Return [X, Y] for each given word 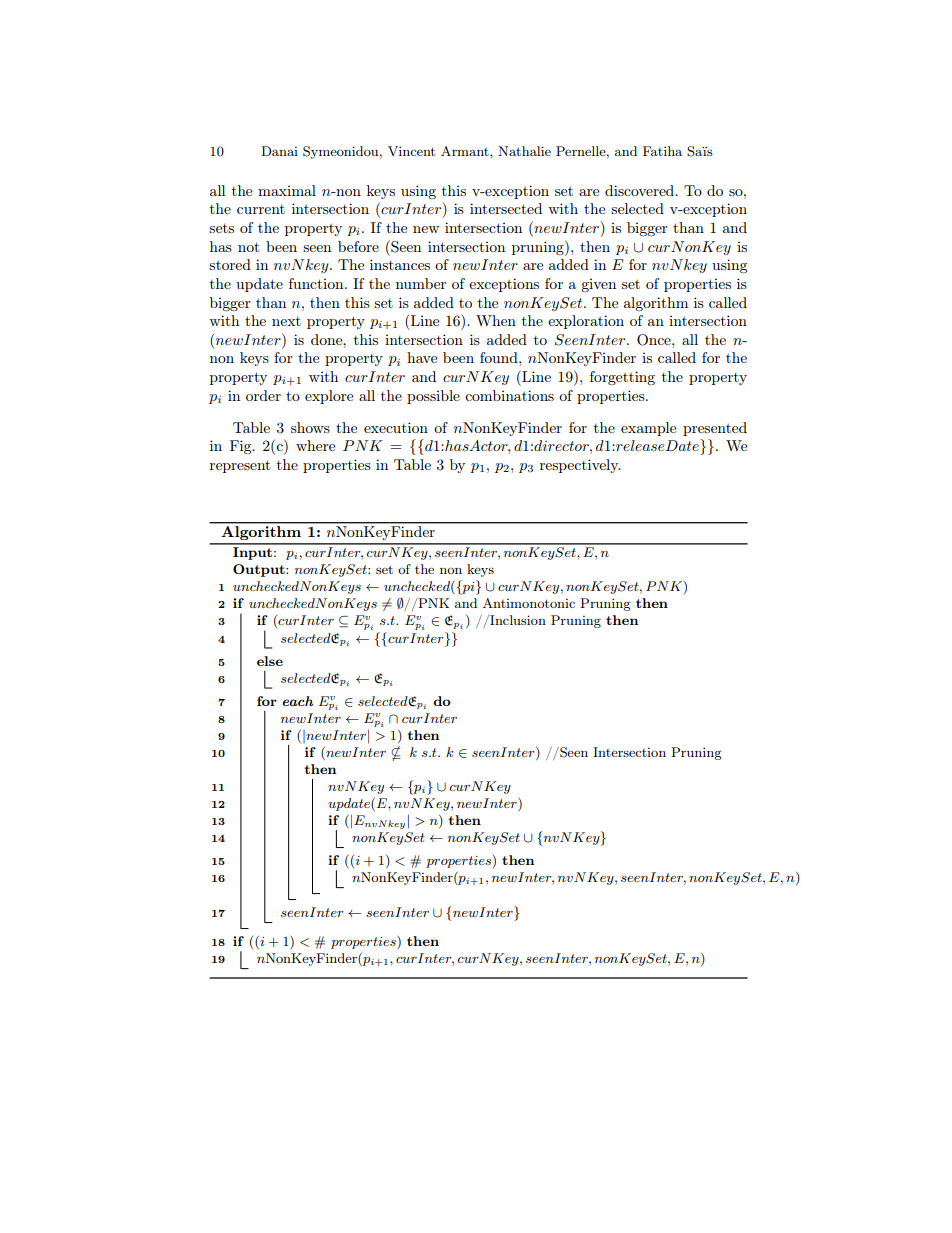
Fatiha [662, 151]
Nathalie [524, 151]
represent [240, 466]
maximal [287, 190]
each [298, 701]
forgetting [622, 378]
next [286, 321]
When [496, 320]
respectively [580, 466]
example [648, 429]
